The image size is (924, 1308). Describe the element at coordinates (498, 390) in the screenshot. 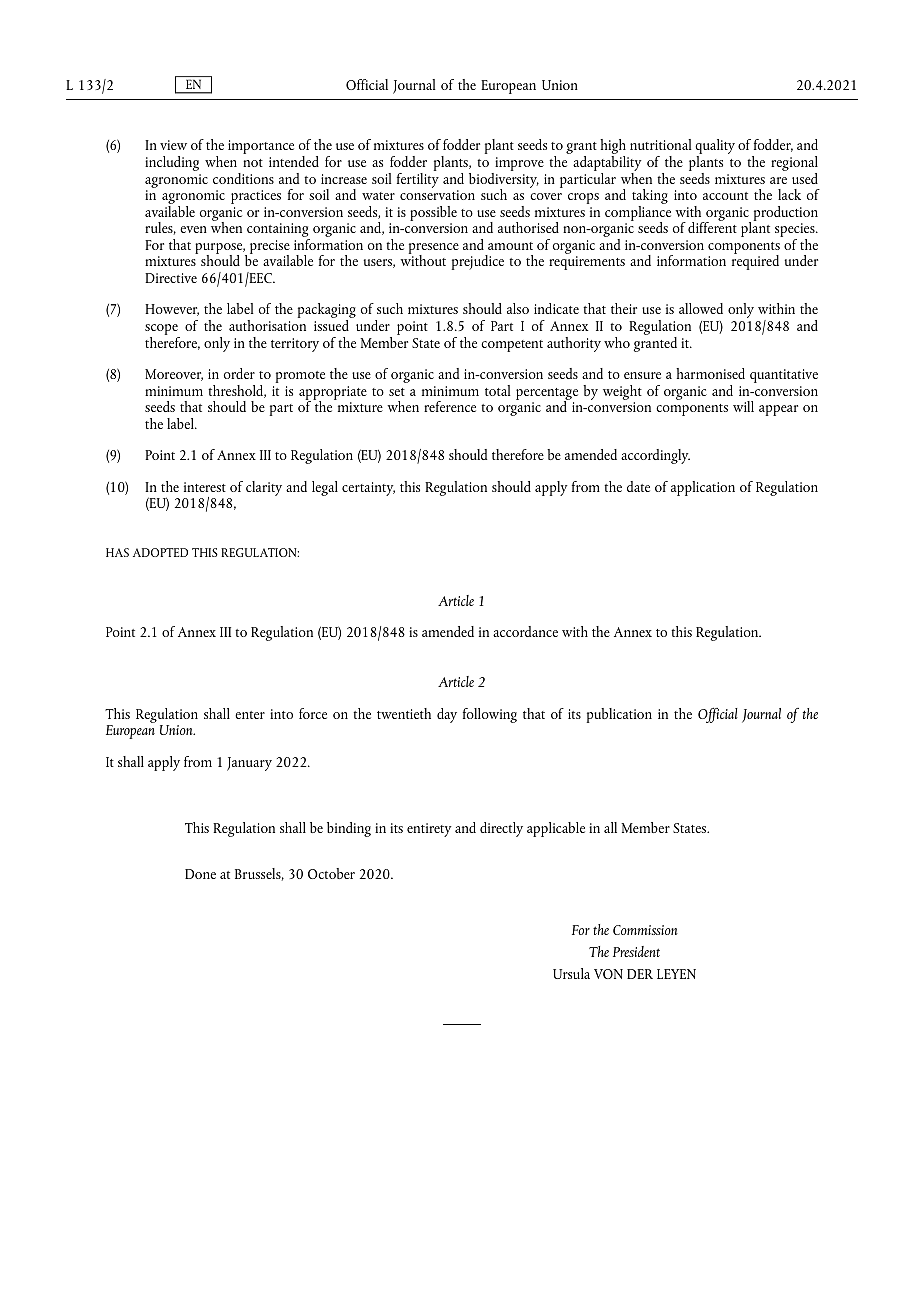

I see `total` at that location.
